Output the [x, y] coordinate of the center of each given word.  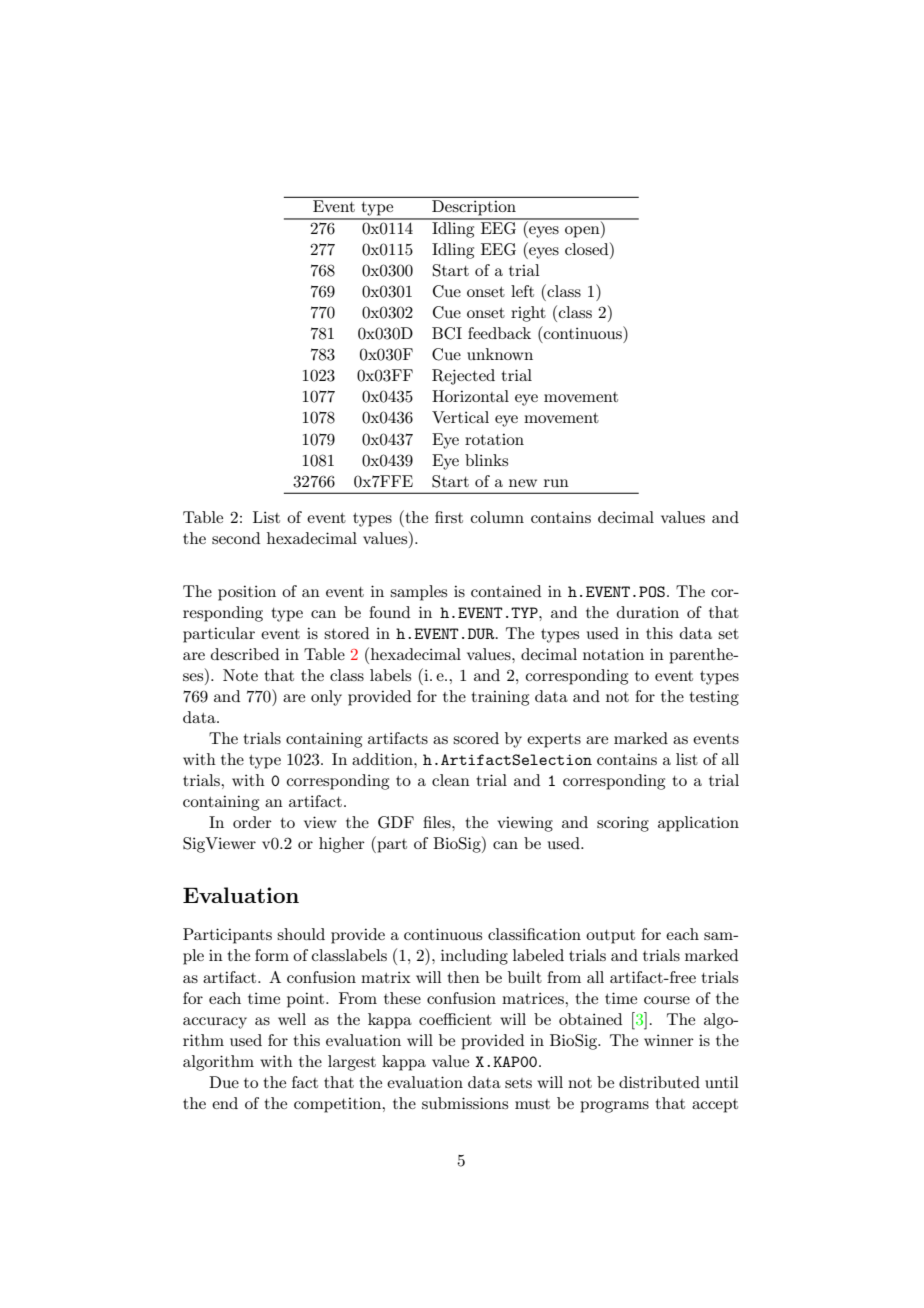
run [556, 483]
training [500, 698]
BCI [447, 333]
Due [224, 1082]
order [252, 822]
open [583, 232]
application [698, 824]
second [236, 538]
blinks [486, 460]
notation [613, 654]
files [438, 822]
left [522, 291]
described [245, 654]
